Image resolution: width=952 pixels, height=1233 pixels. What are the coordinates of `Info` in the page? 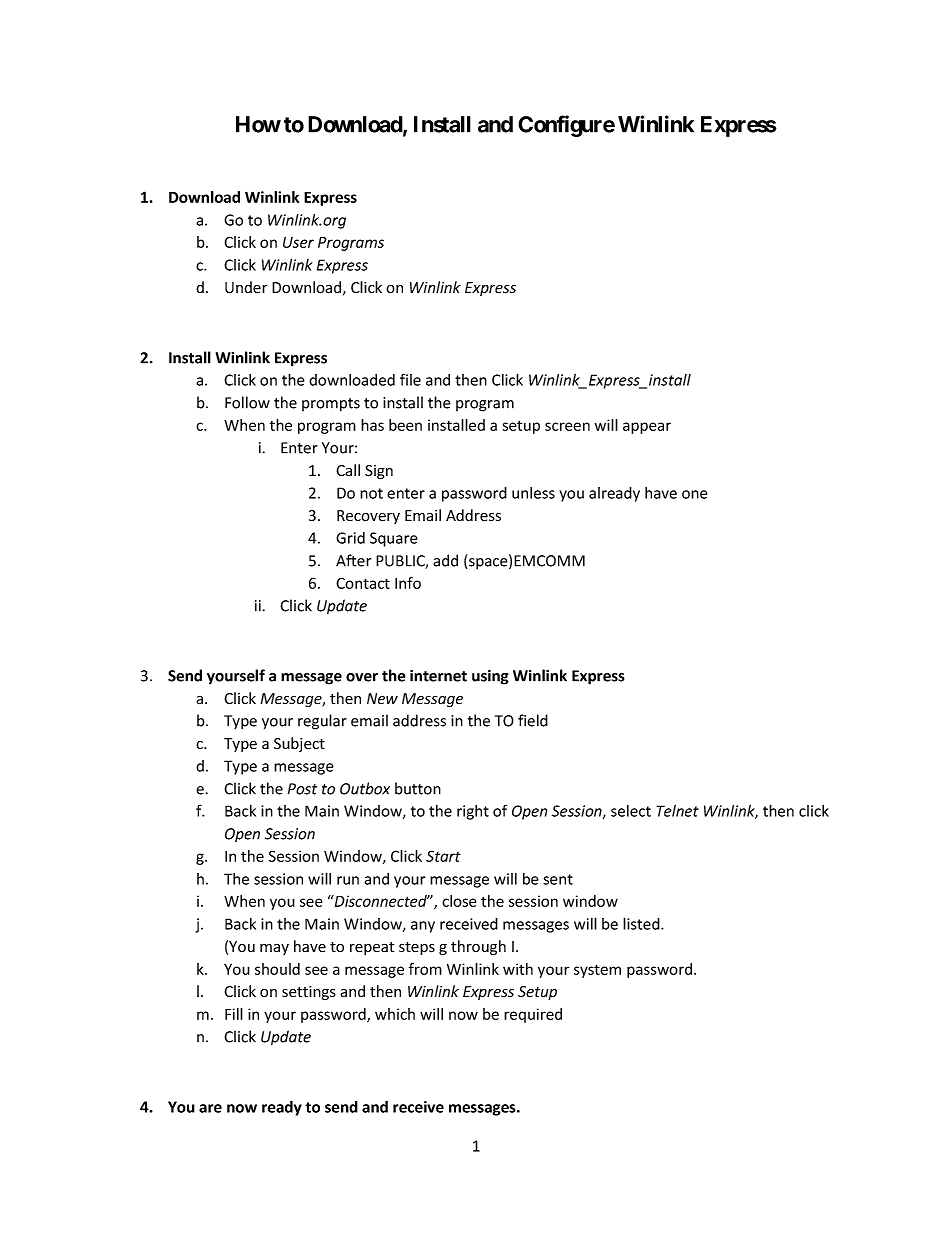 It's located at (408, 583).
